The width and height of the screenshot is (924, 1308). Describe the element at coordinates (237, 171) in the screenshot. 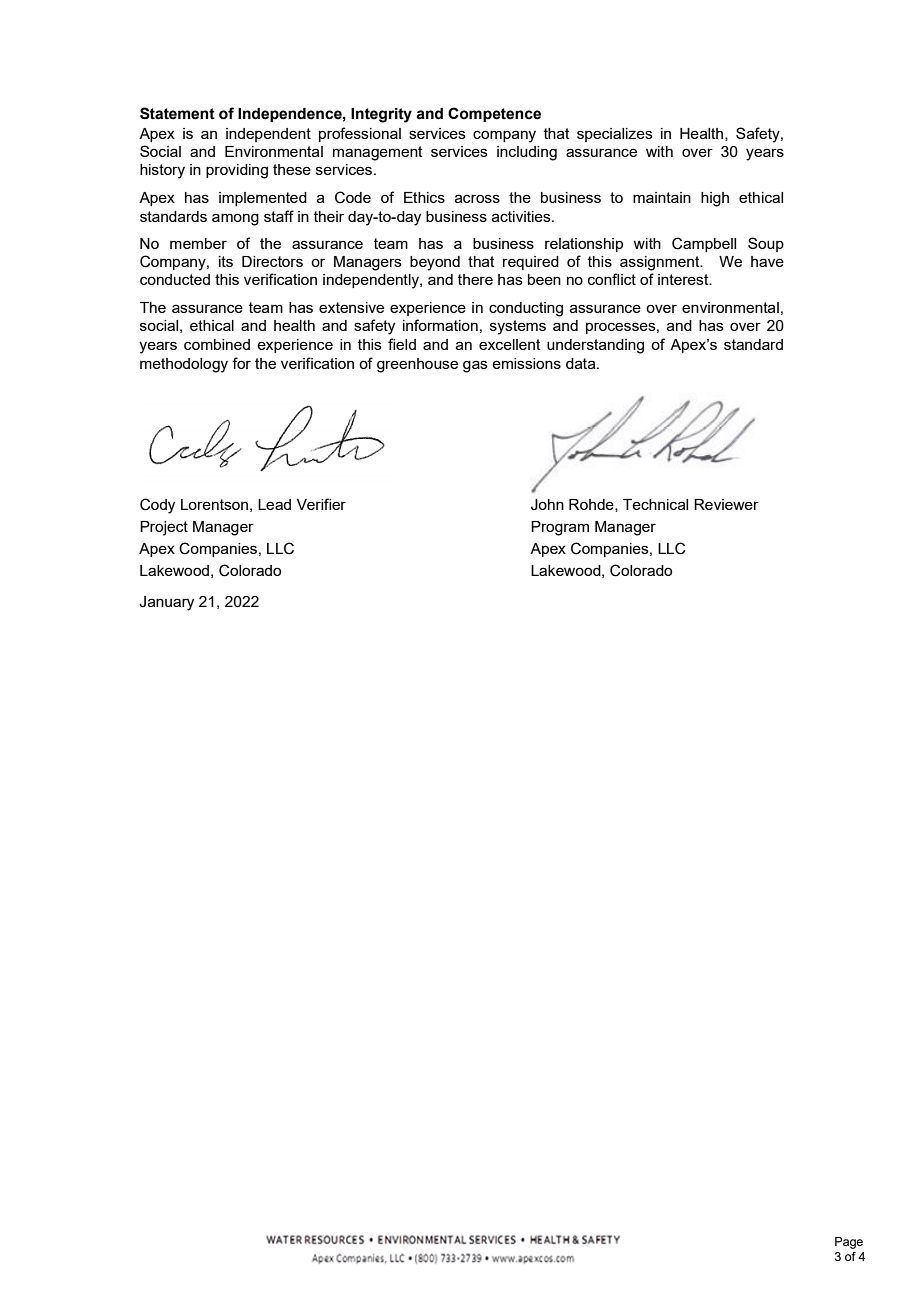

I see `providing` at that location.
